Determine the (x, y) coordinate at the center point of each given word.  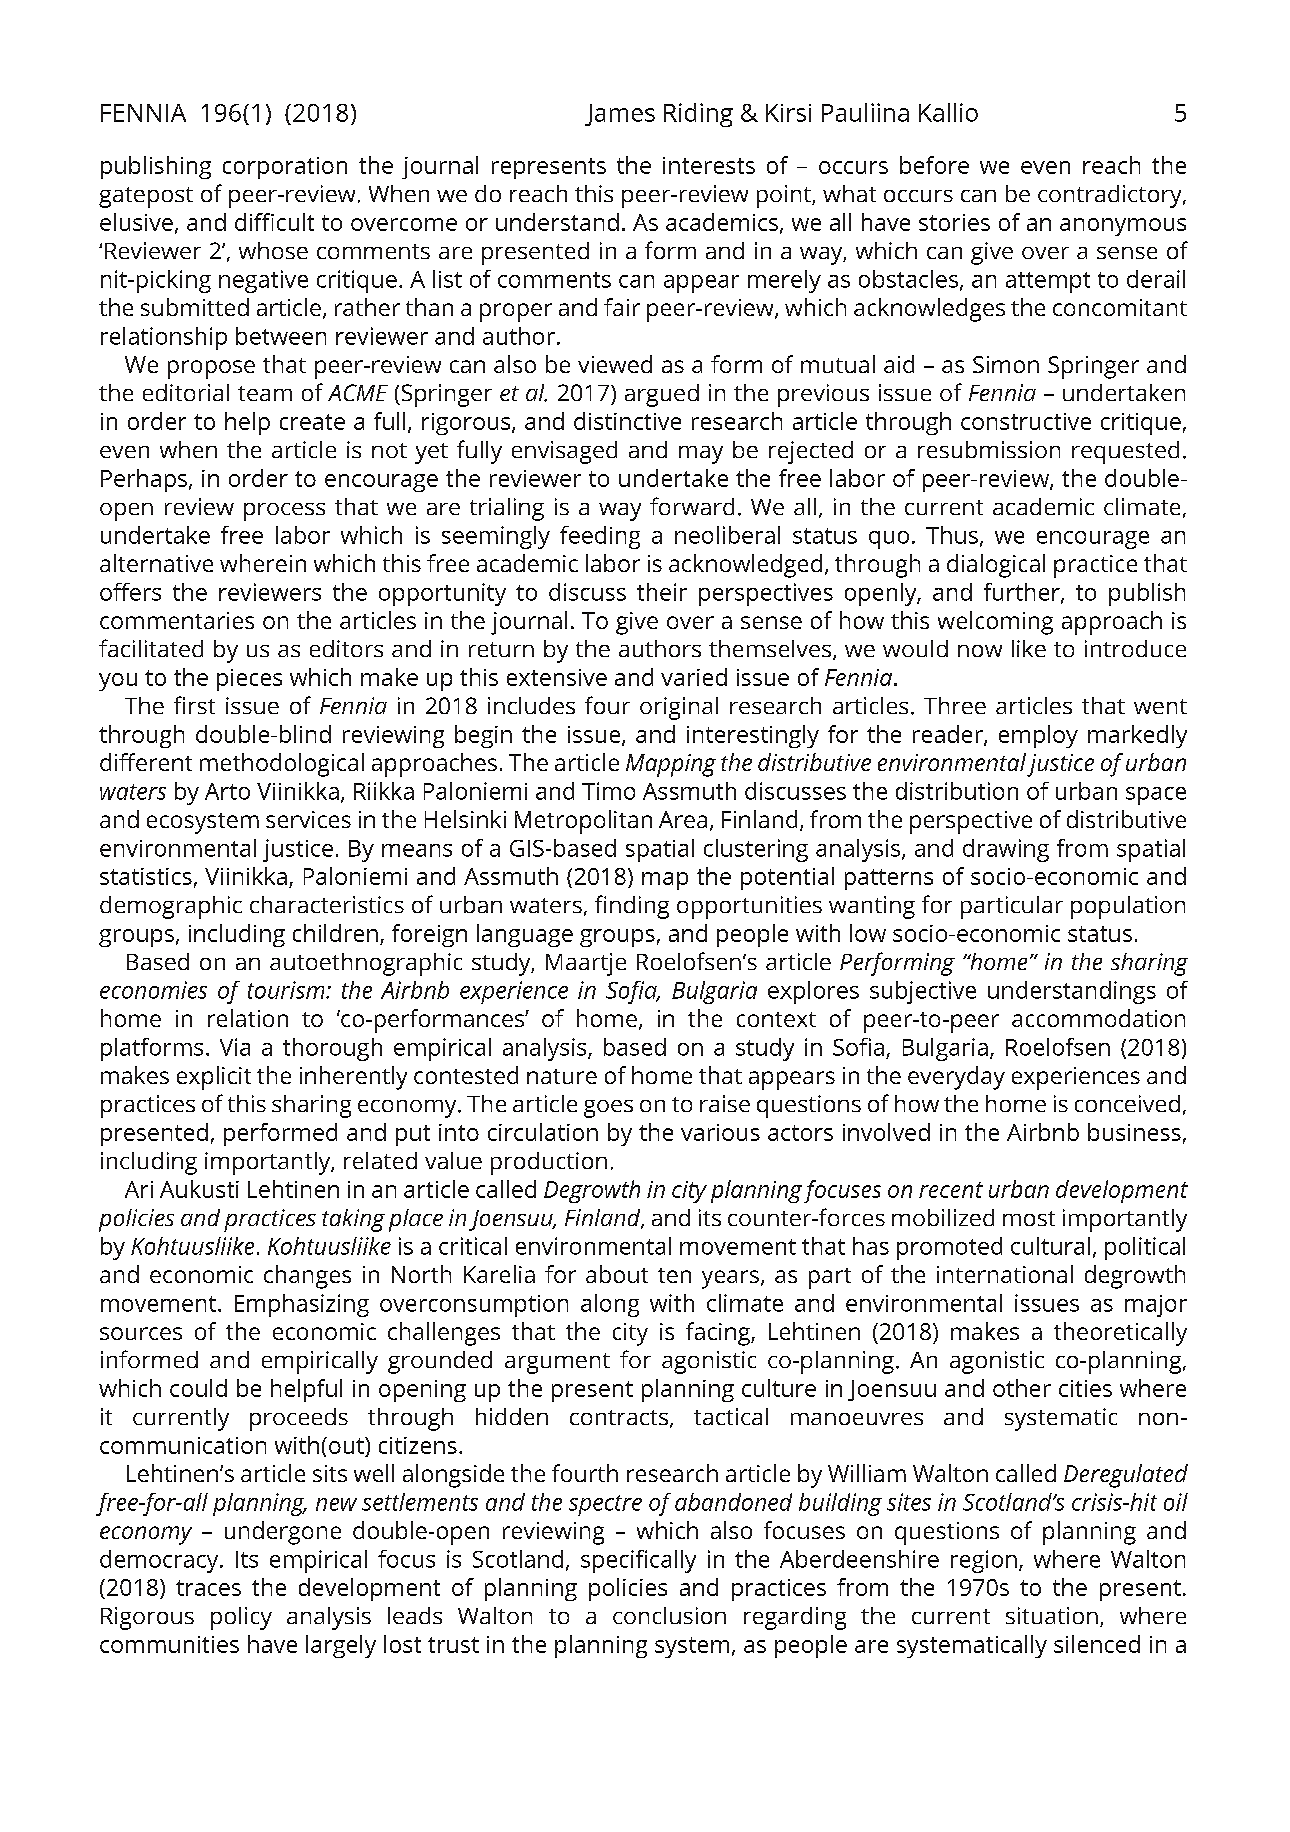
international (1005, 1274)
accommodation (1098, 1018)
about (617, 1274)
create (312, 422)
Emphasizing (302, 1305)
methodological (282, 765)
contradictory (1111, 196)
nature (562, 1076)
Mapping (671, 765)
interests (709, 165)
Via (235, 1047)
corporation (285, 168)
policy (241, 1618)
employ (1038, 736)
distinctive (627, 421)
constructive (1026, 421)
